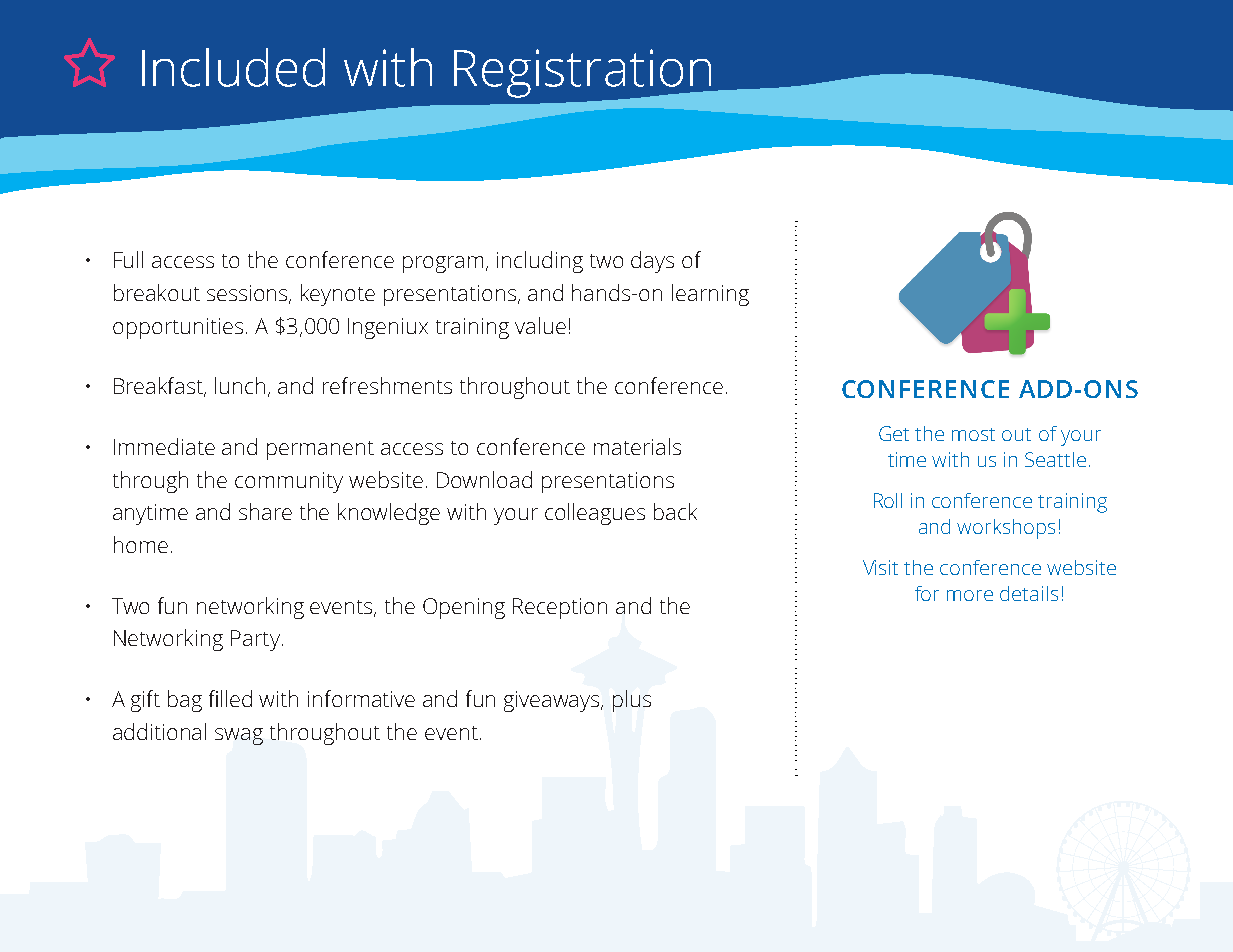  Describe the element at coordinates (128, 259) in the screenshot. I see `Full` at that location.
